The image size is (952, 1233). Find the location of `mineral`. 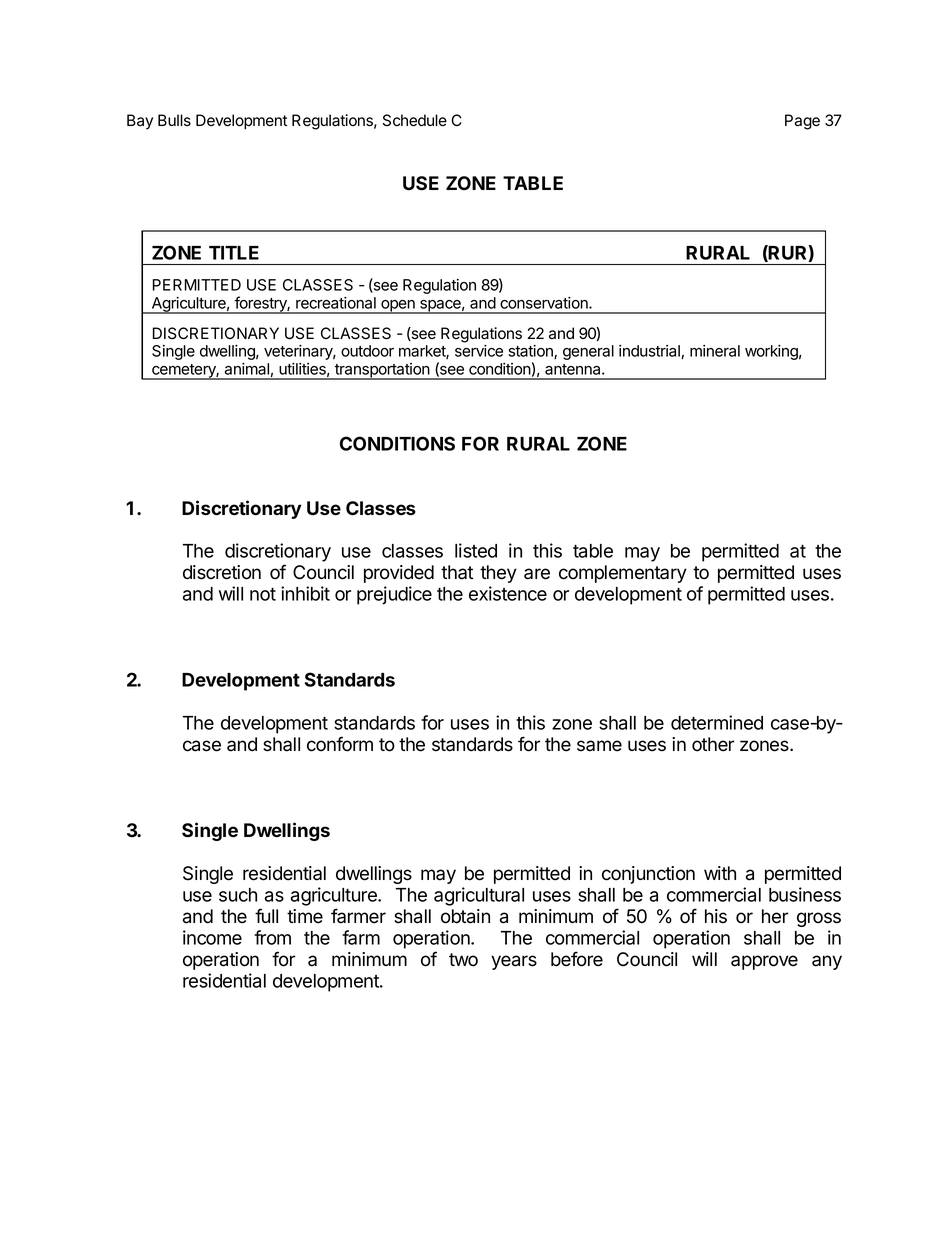

mineral is located at coordinates (715, 351).
